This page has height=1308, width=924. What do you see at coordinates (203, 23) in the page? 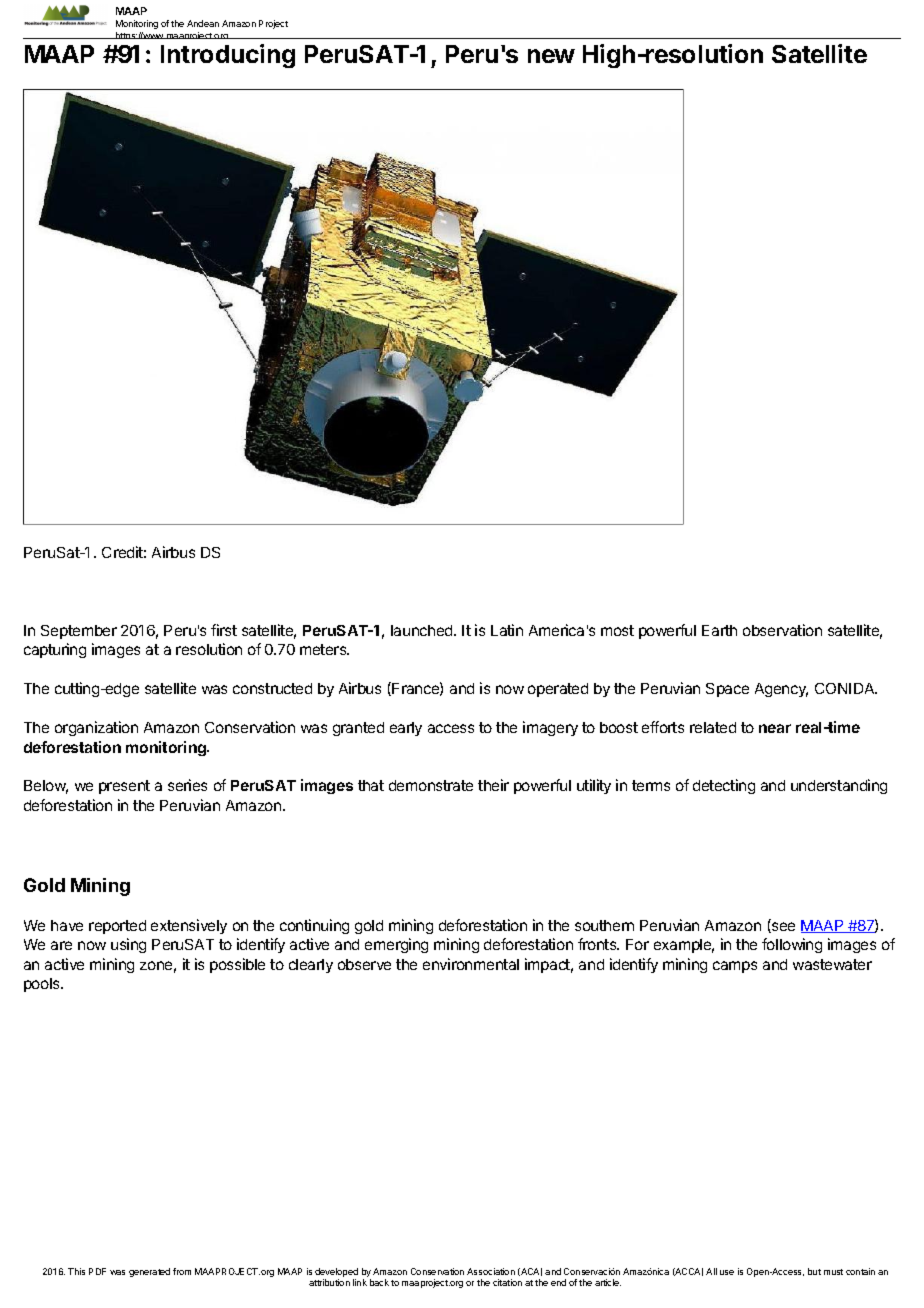
I see `Andean` at bounding box center [203, 23].
